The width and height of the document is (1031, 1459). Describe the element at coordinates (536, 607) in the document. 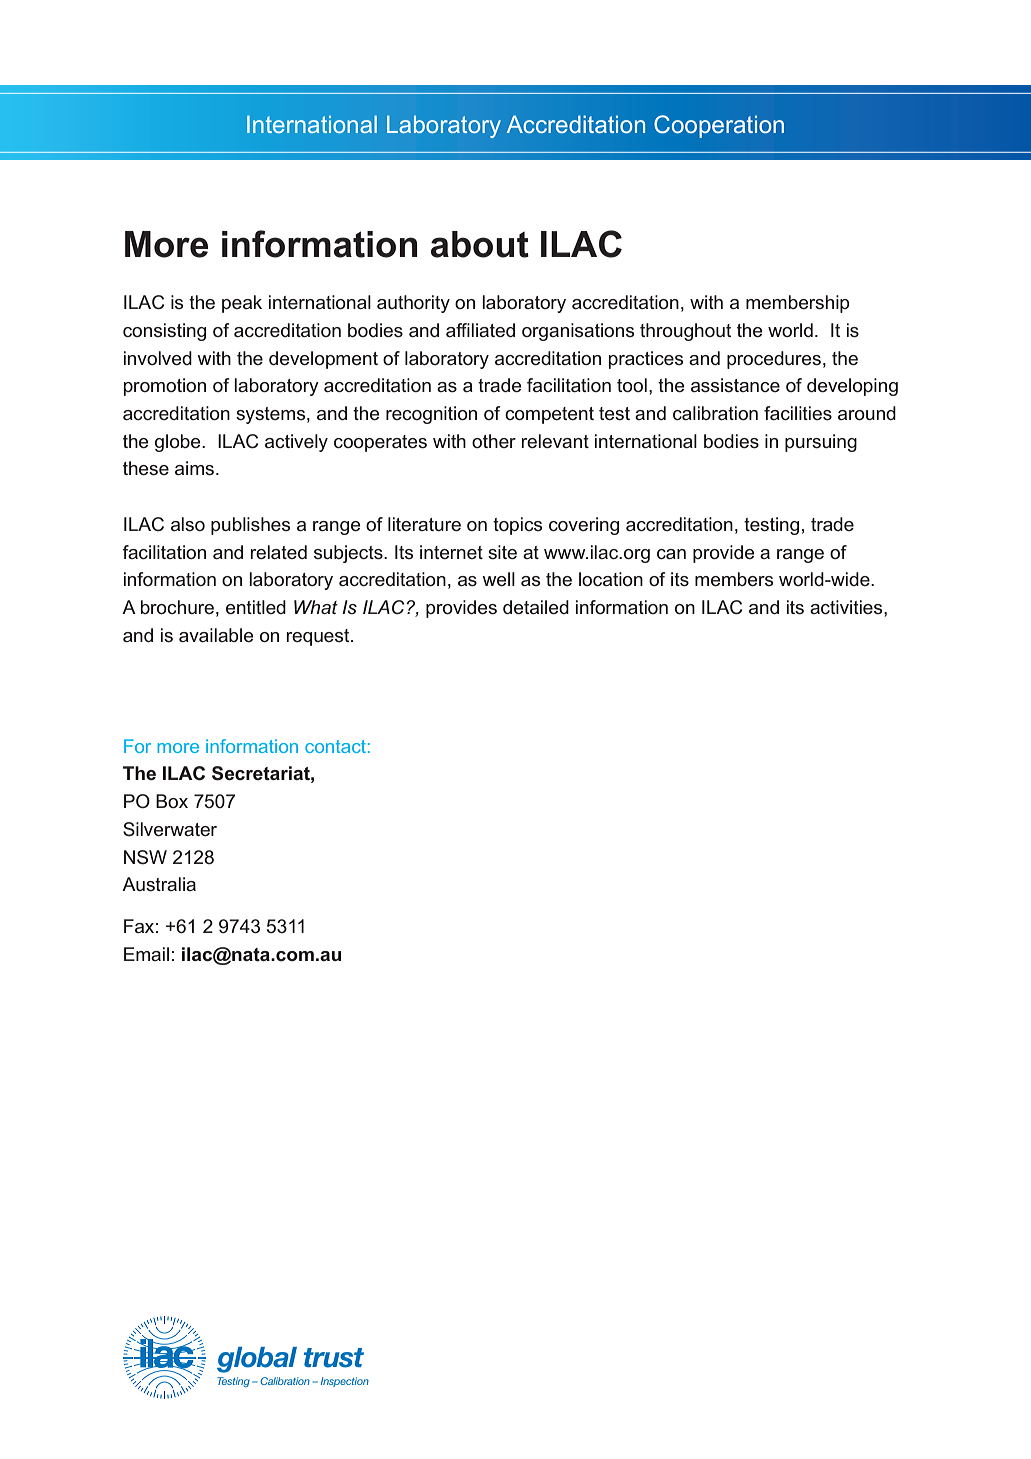

I see `detailed` at that location.
